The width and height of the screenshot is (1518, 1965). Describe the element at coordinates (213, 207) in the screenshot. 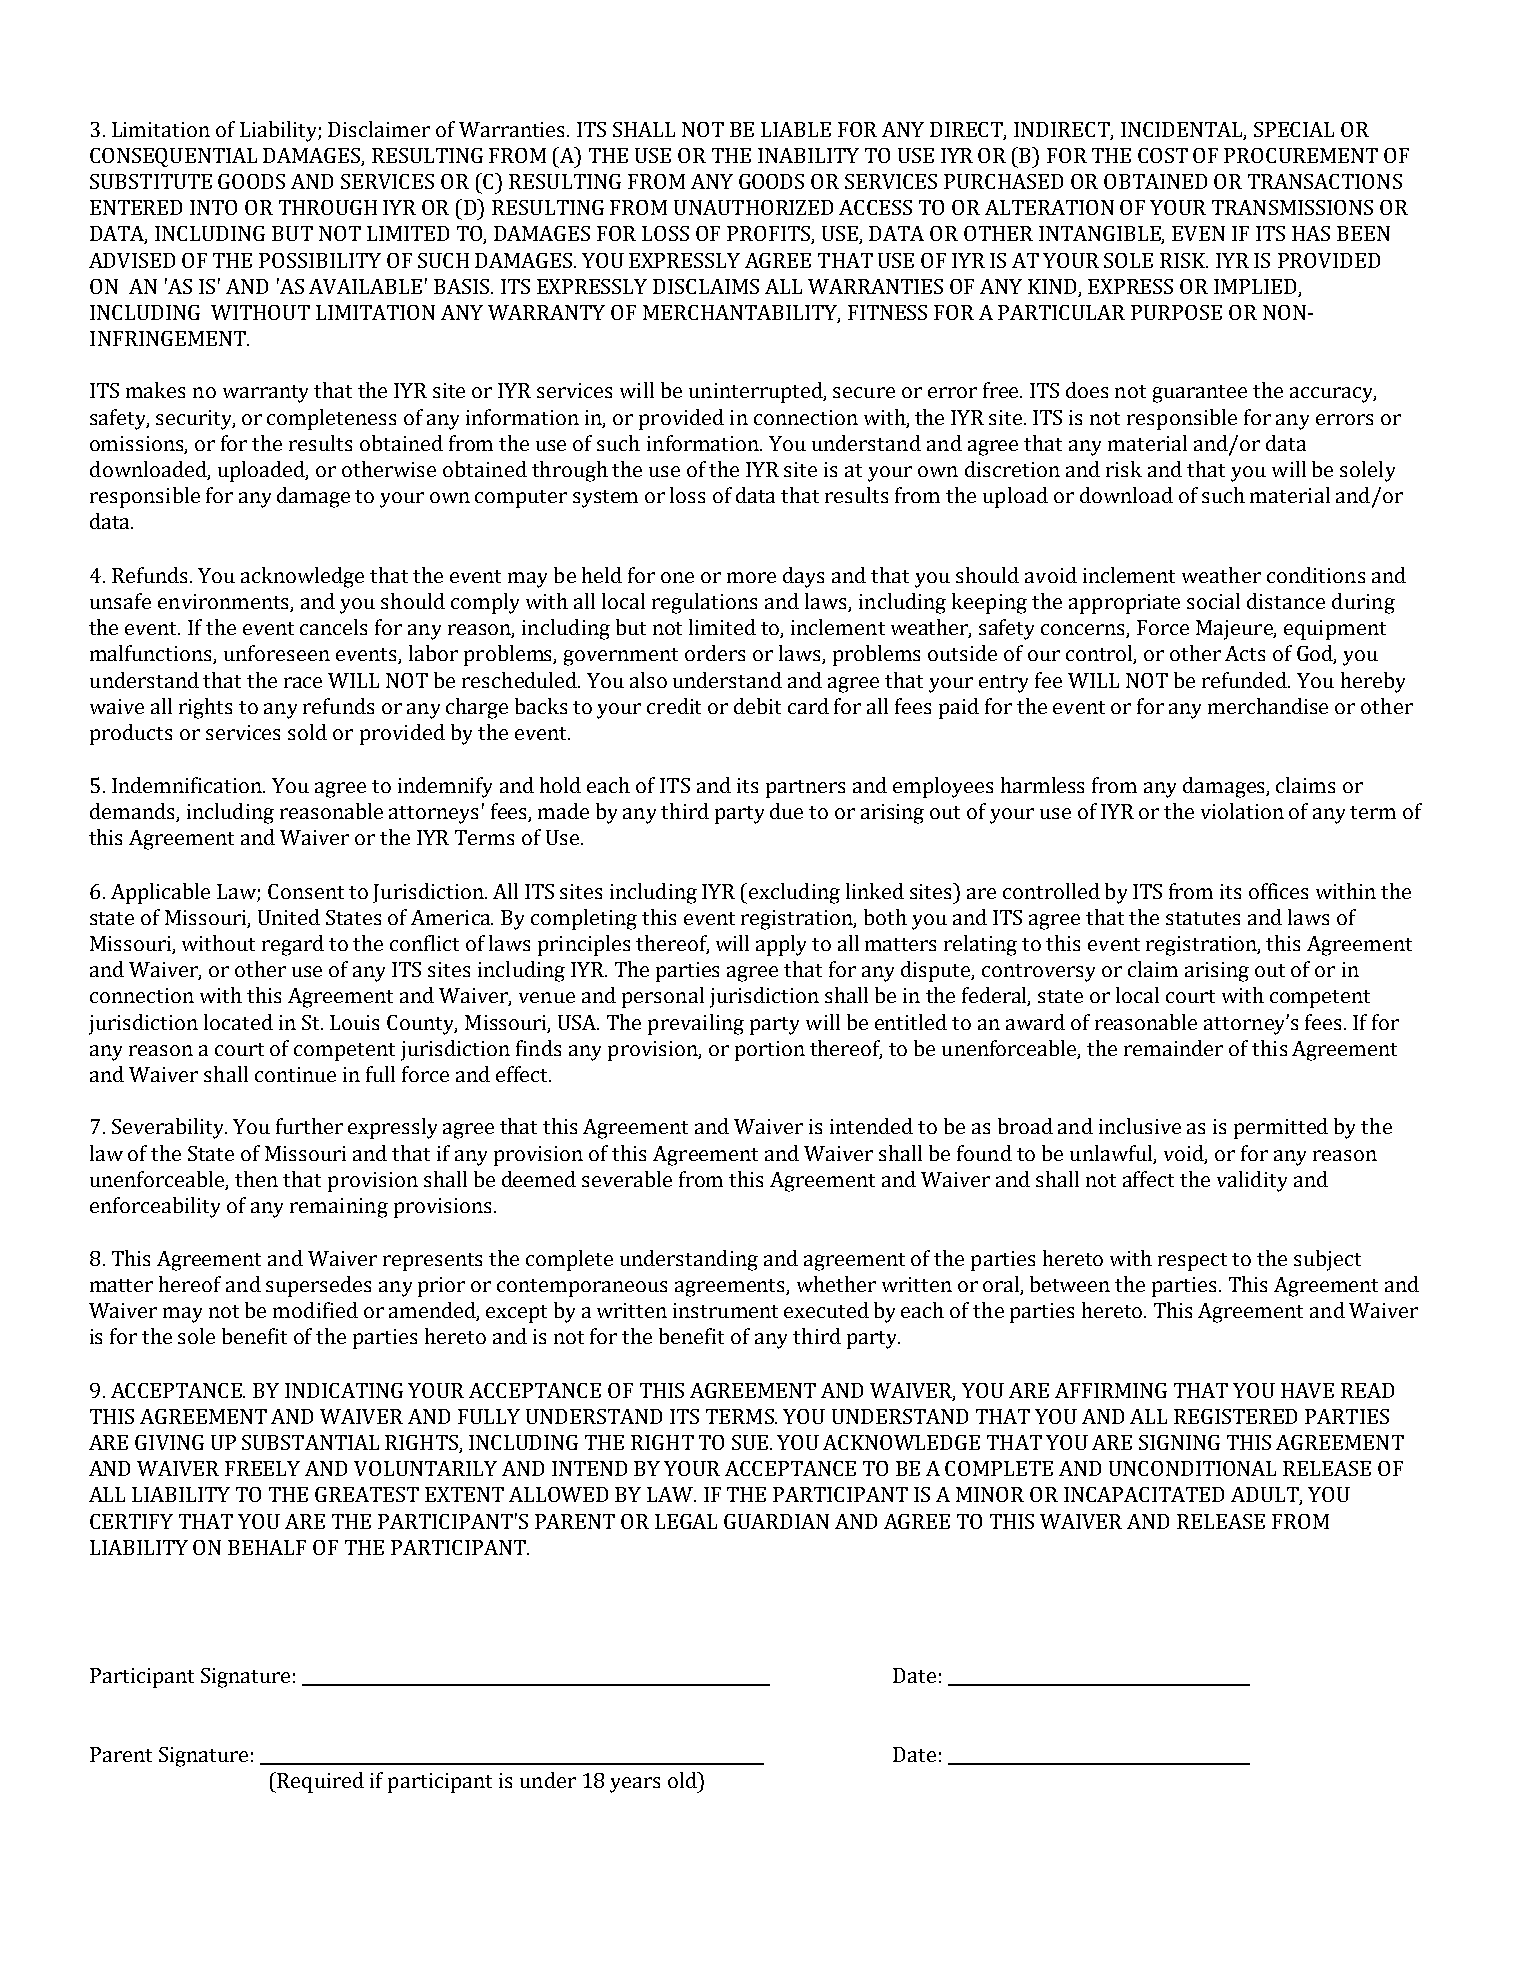

I see `INTO` at that location.
